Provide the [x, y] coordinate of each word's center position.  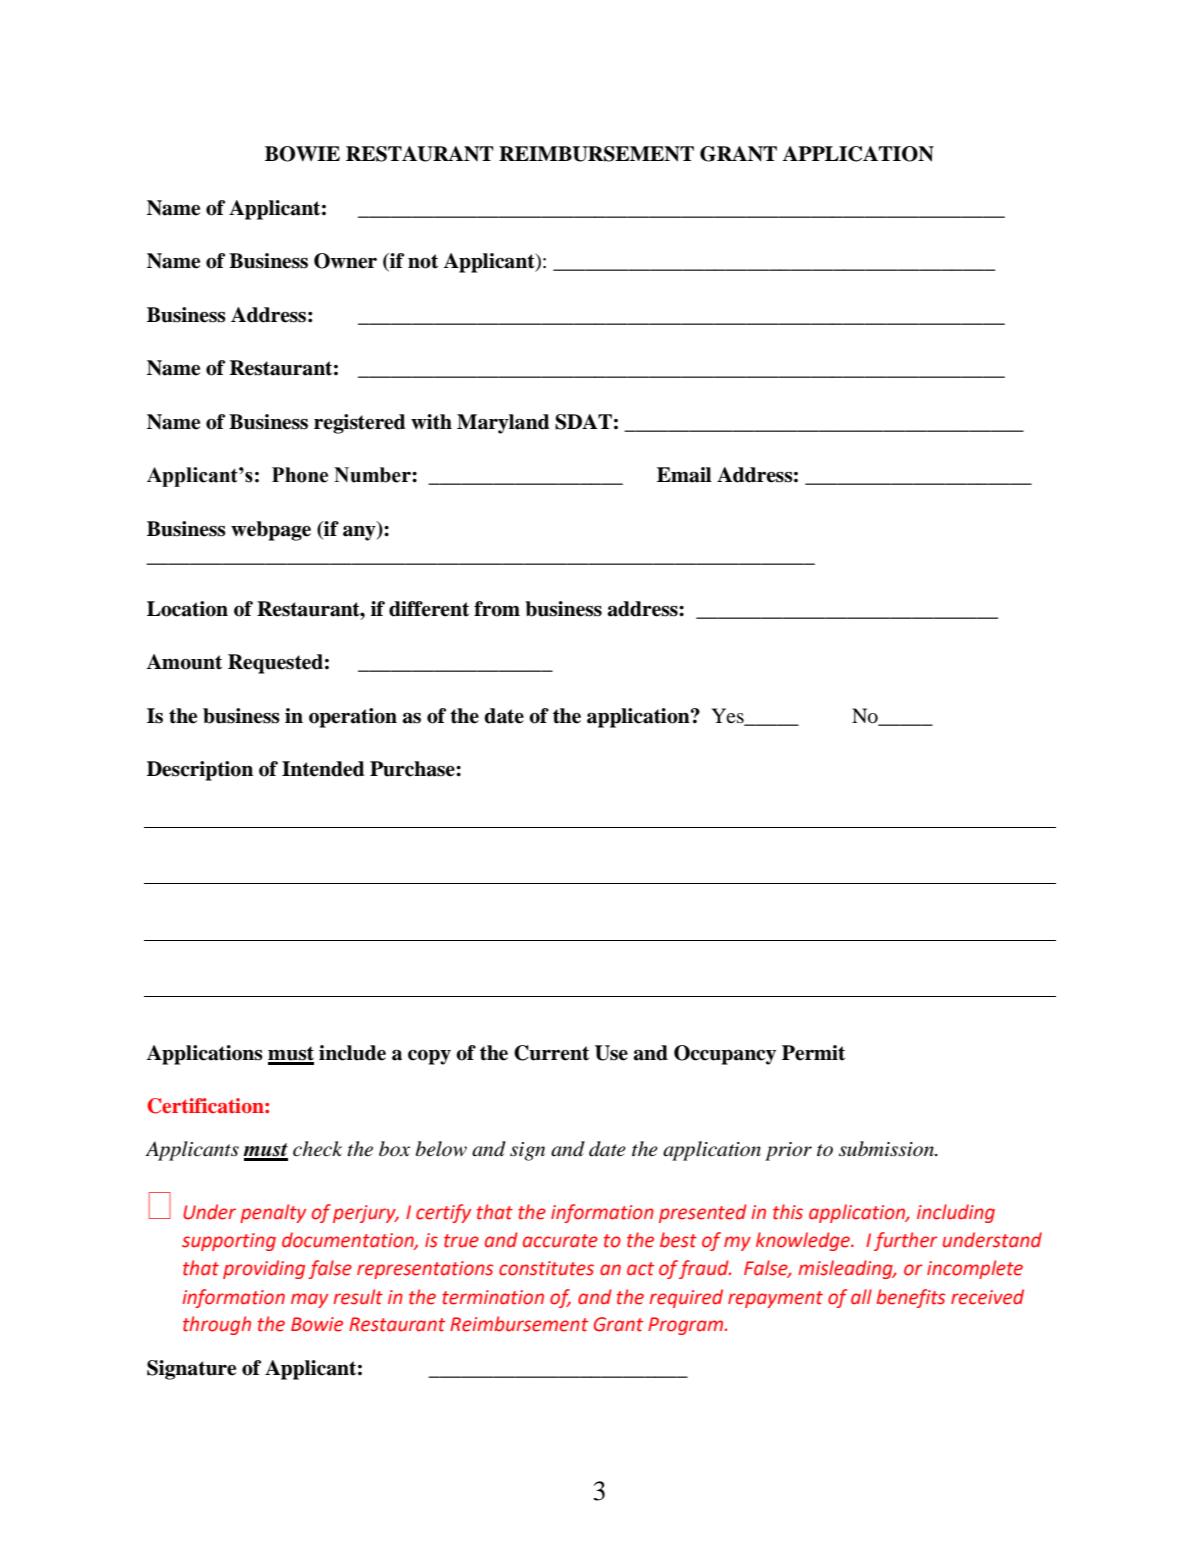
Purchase [413, 769]
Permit [813, 1053]
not [423, 261]
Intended [323, 769]
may [309, 1300]
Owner [345, 261]
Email [684, 475]
